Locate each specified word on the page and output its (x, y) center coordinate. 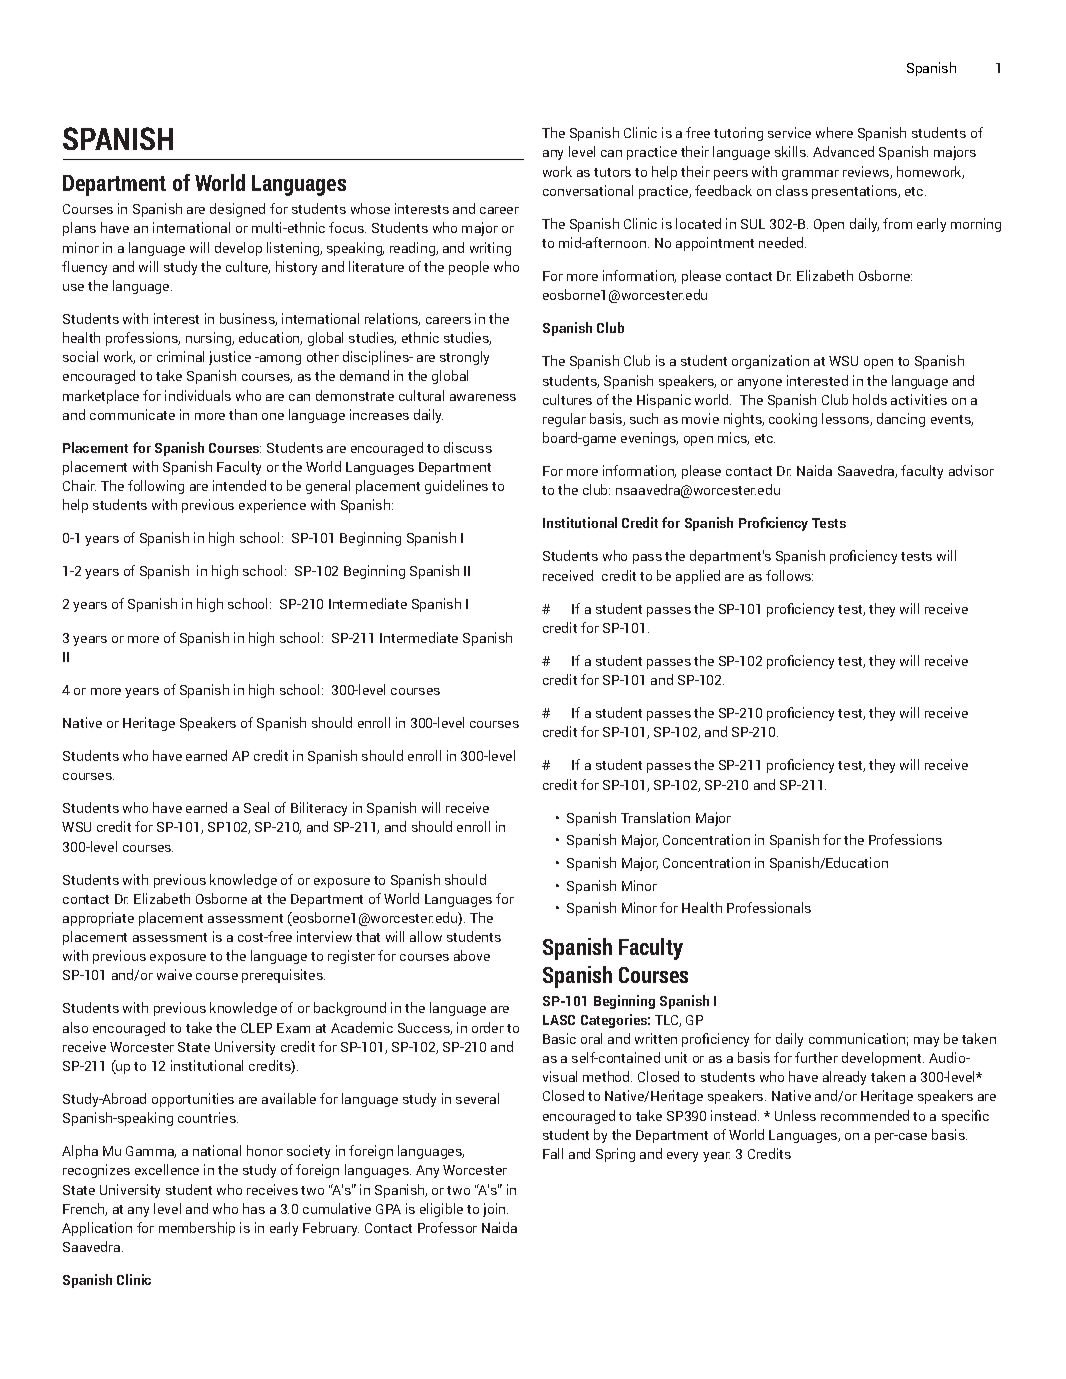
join (495, 1210)
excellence (167, 1169)
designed (237, 210)
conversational (588, 190)
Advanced (843, 151)
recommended (865, 1115)
